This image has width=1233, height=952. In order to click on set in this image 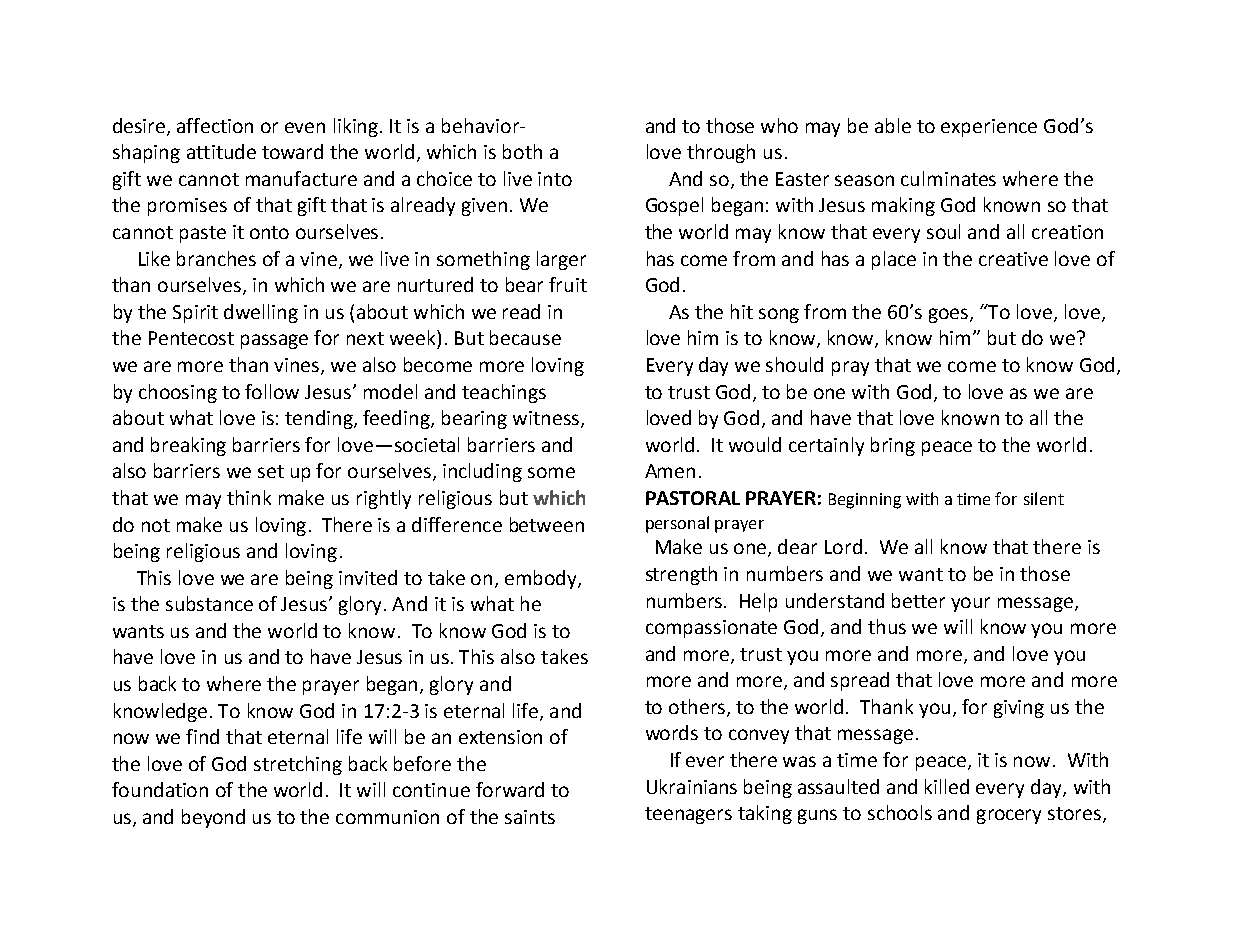, I will do `click(271, 471)`.
